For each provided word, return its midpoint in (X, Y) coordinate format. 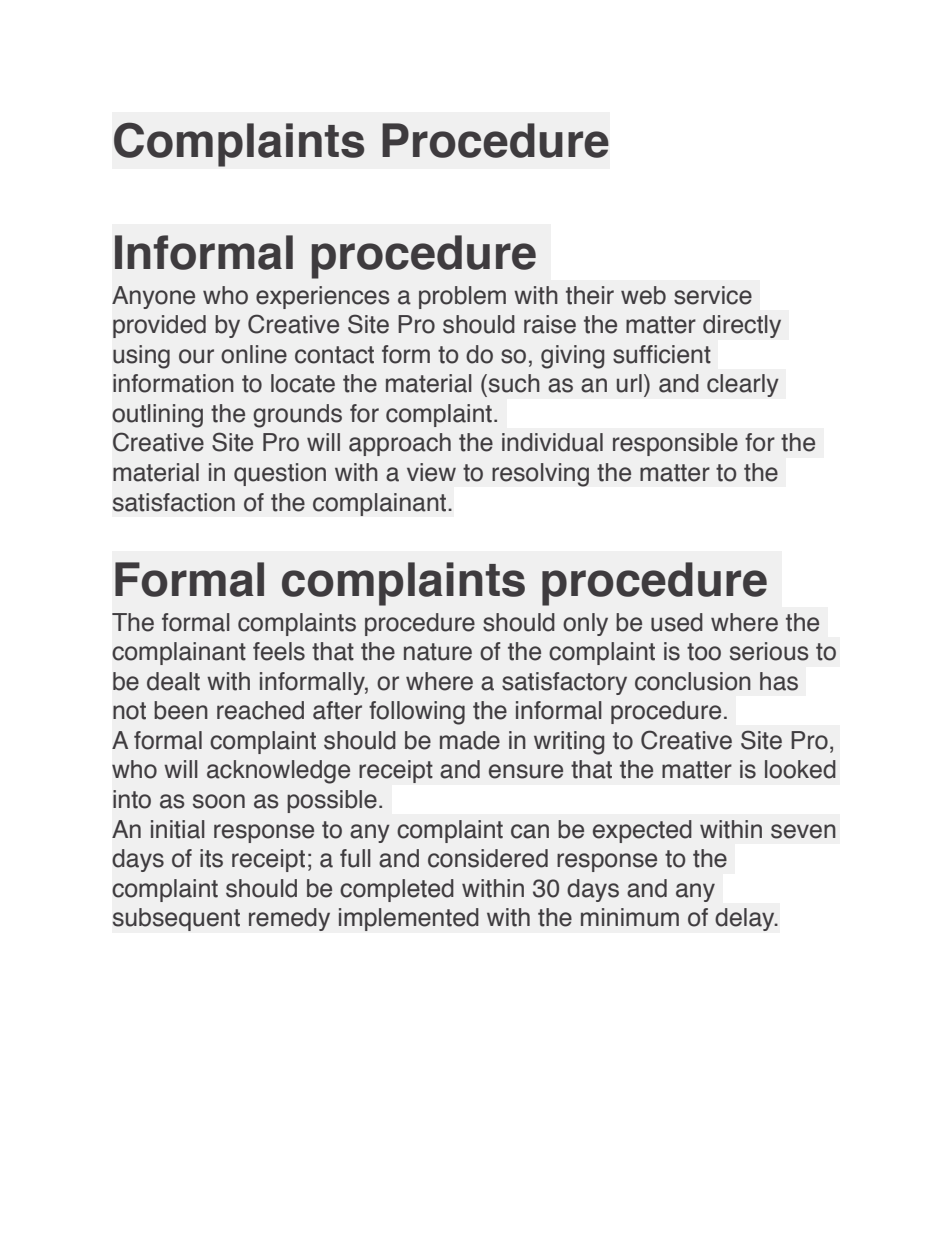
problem (462, 297)
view (431, 472)
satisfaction (174, 502)
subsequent (176, 919)
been (181, 710)
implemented (409, 919)
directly (742, 326)
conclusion (693, 681)
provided (159, 326)
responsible (675, 444)
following (417, 713)
